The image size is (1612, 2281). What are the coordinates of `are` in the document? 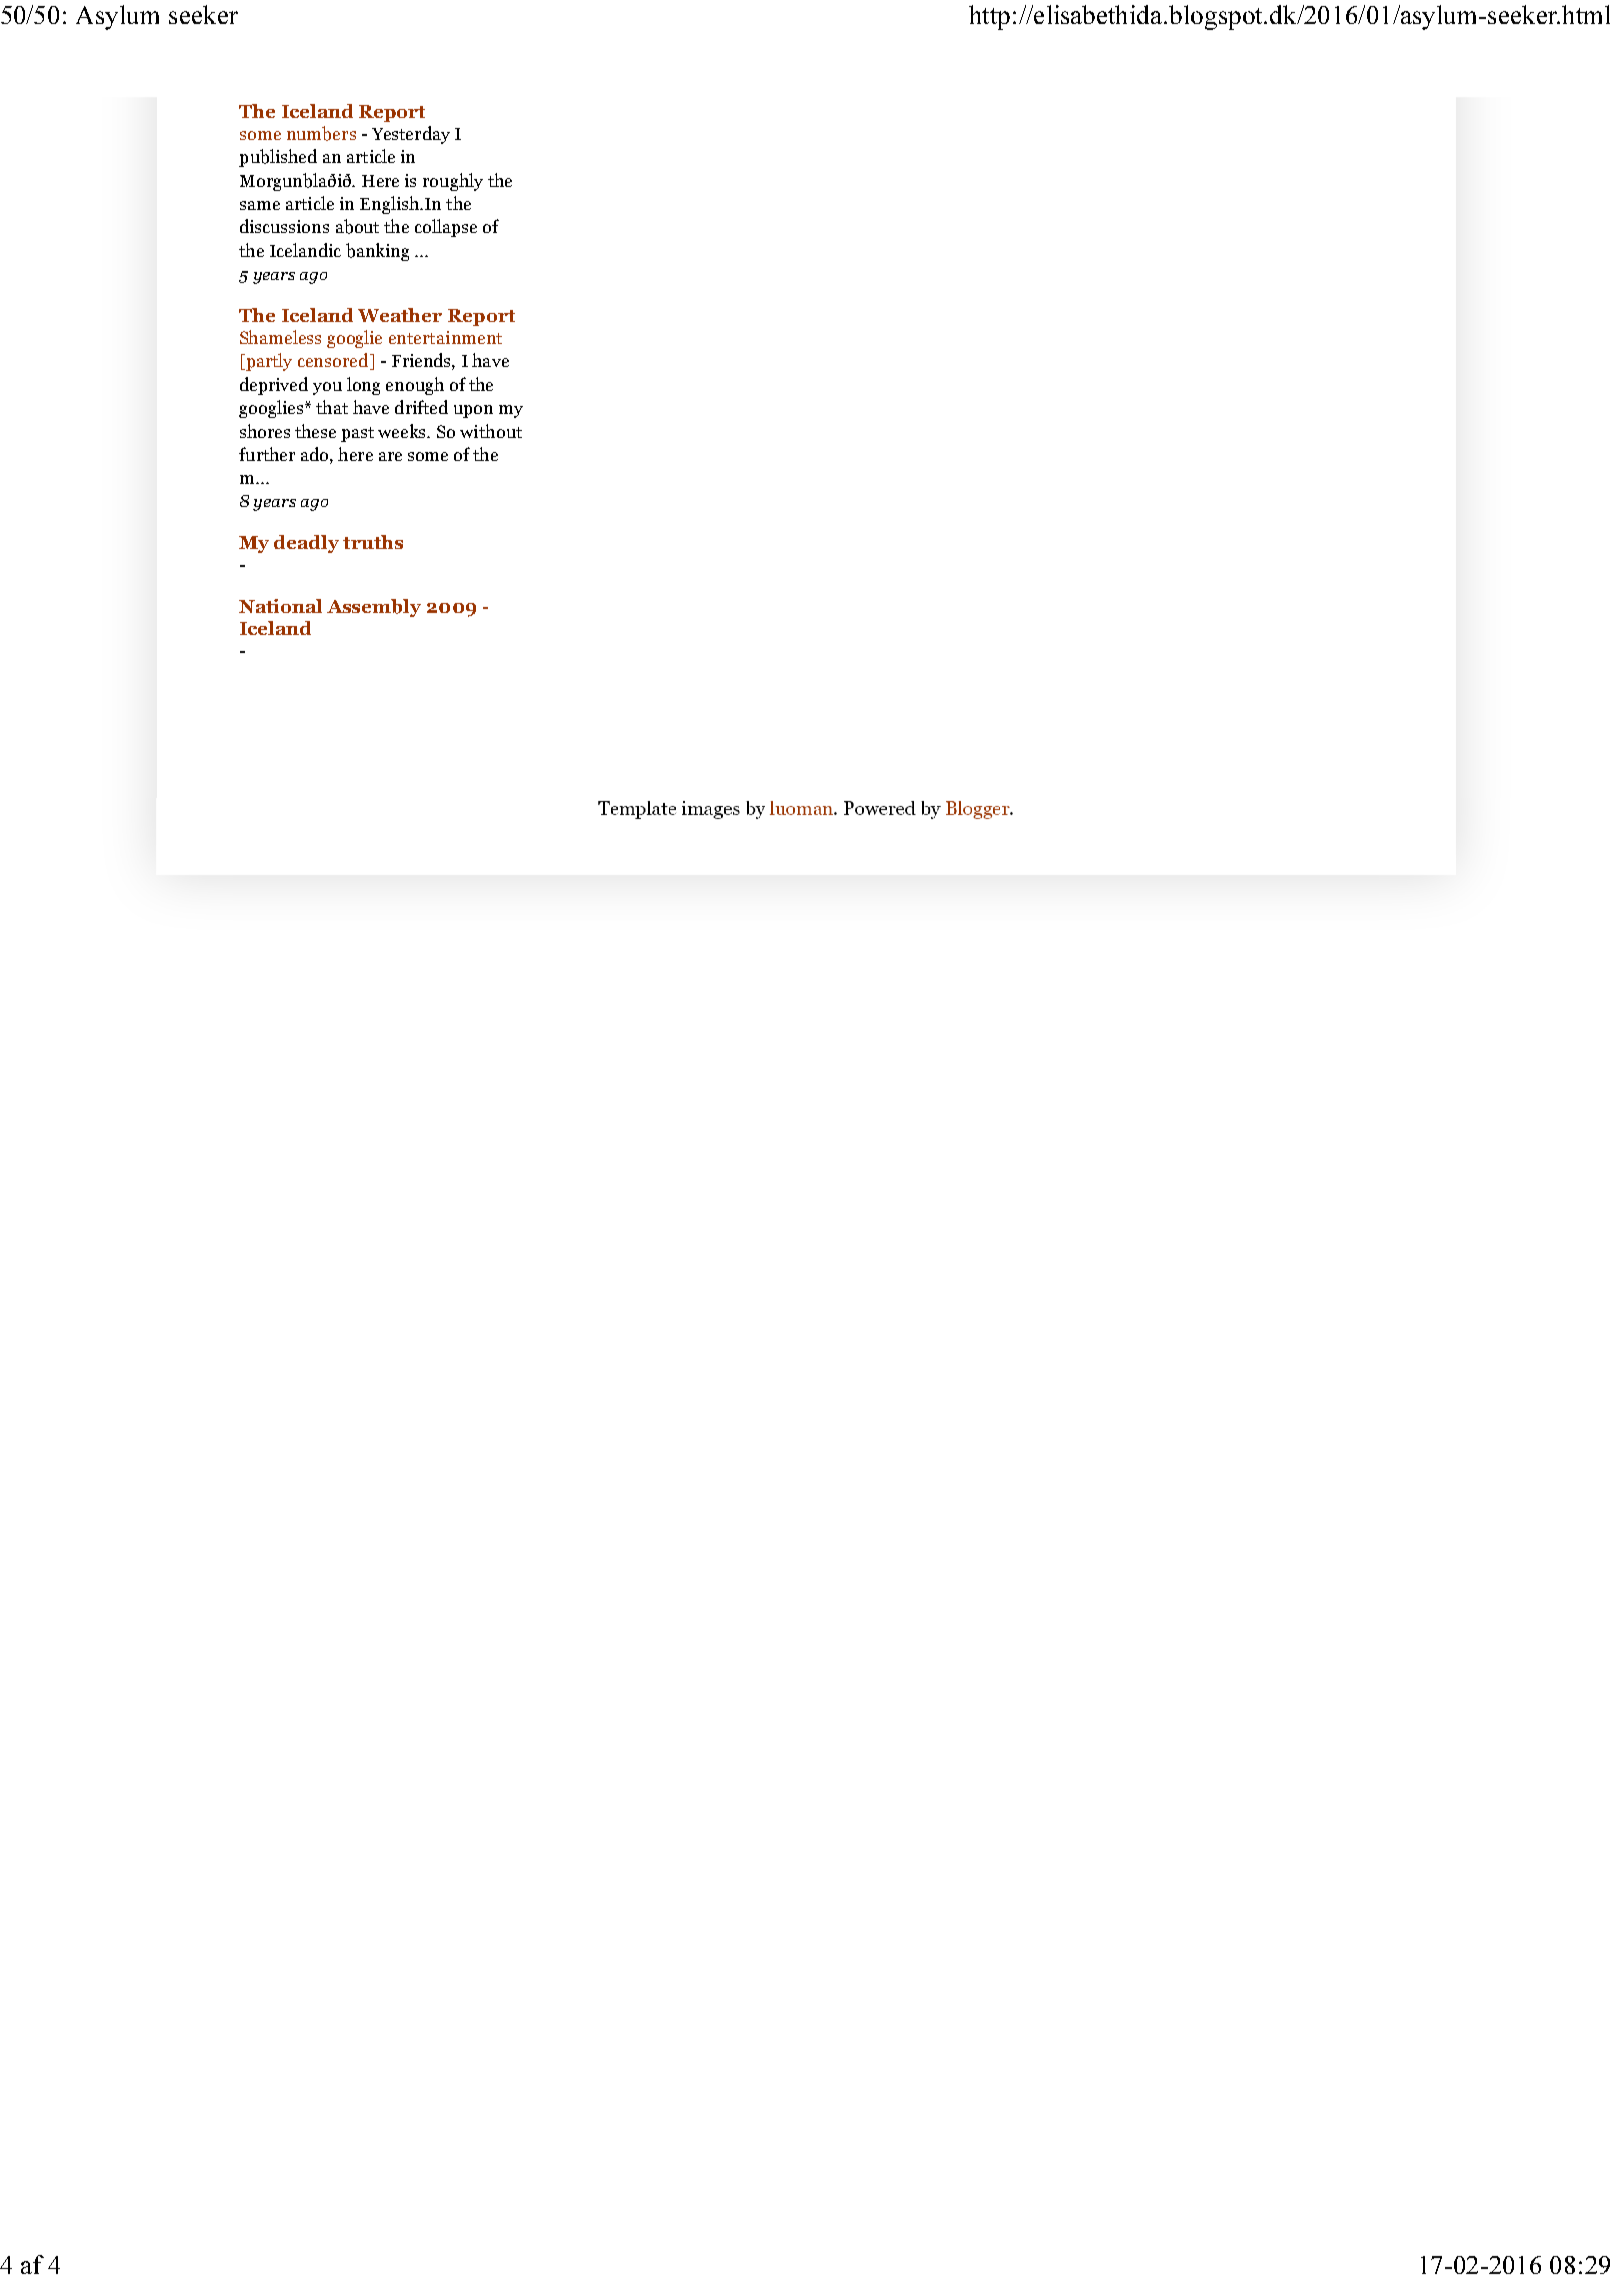 It's located at (390, 456).
